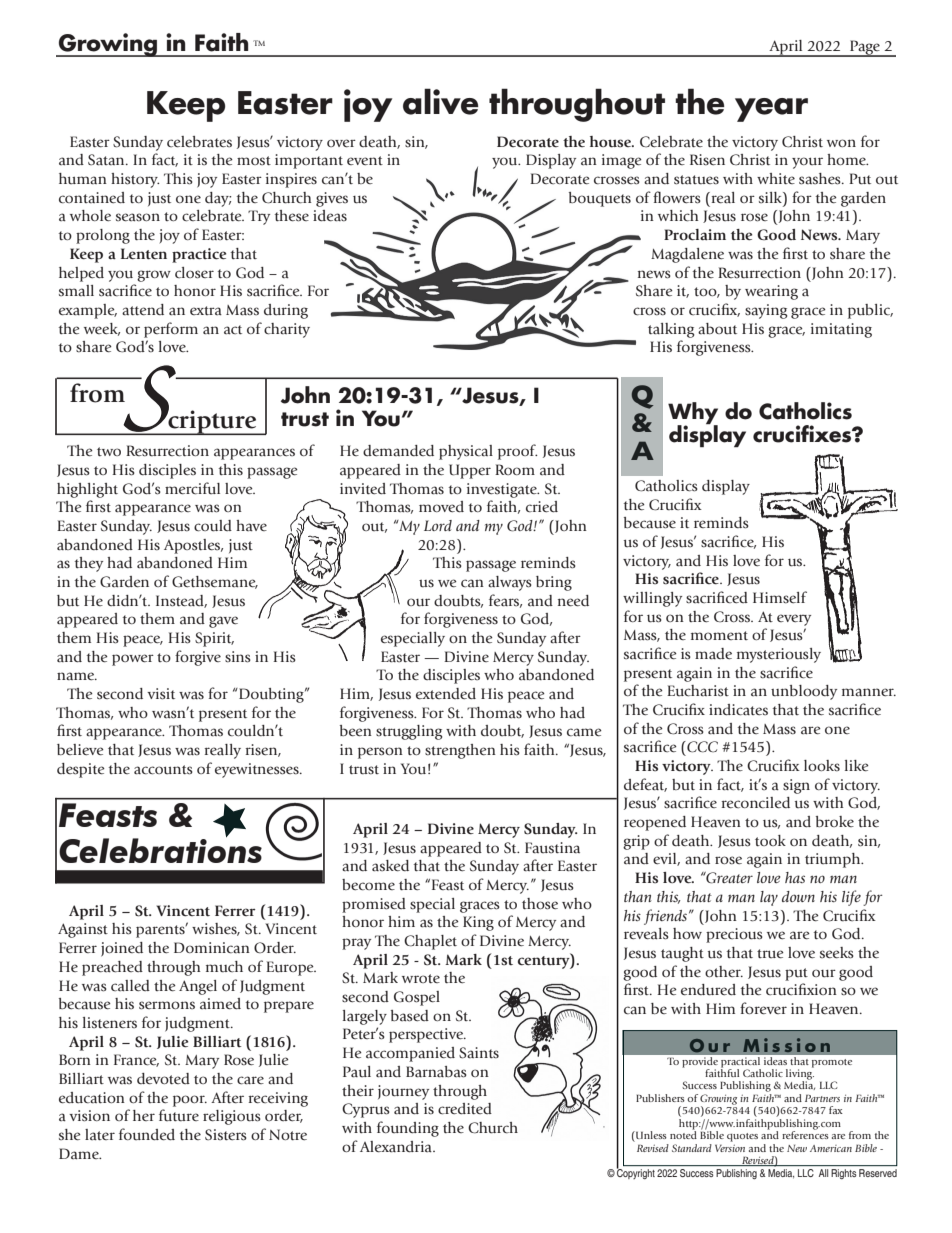 This screenshot has width=952, height=1233. I want to click on physical, so click(466, 452).
